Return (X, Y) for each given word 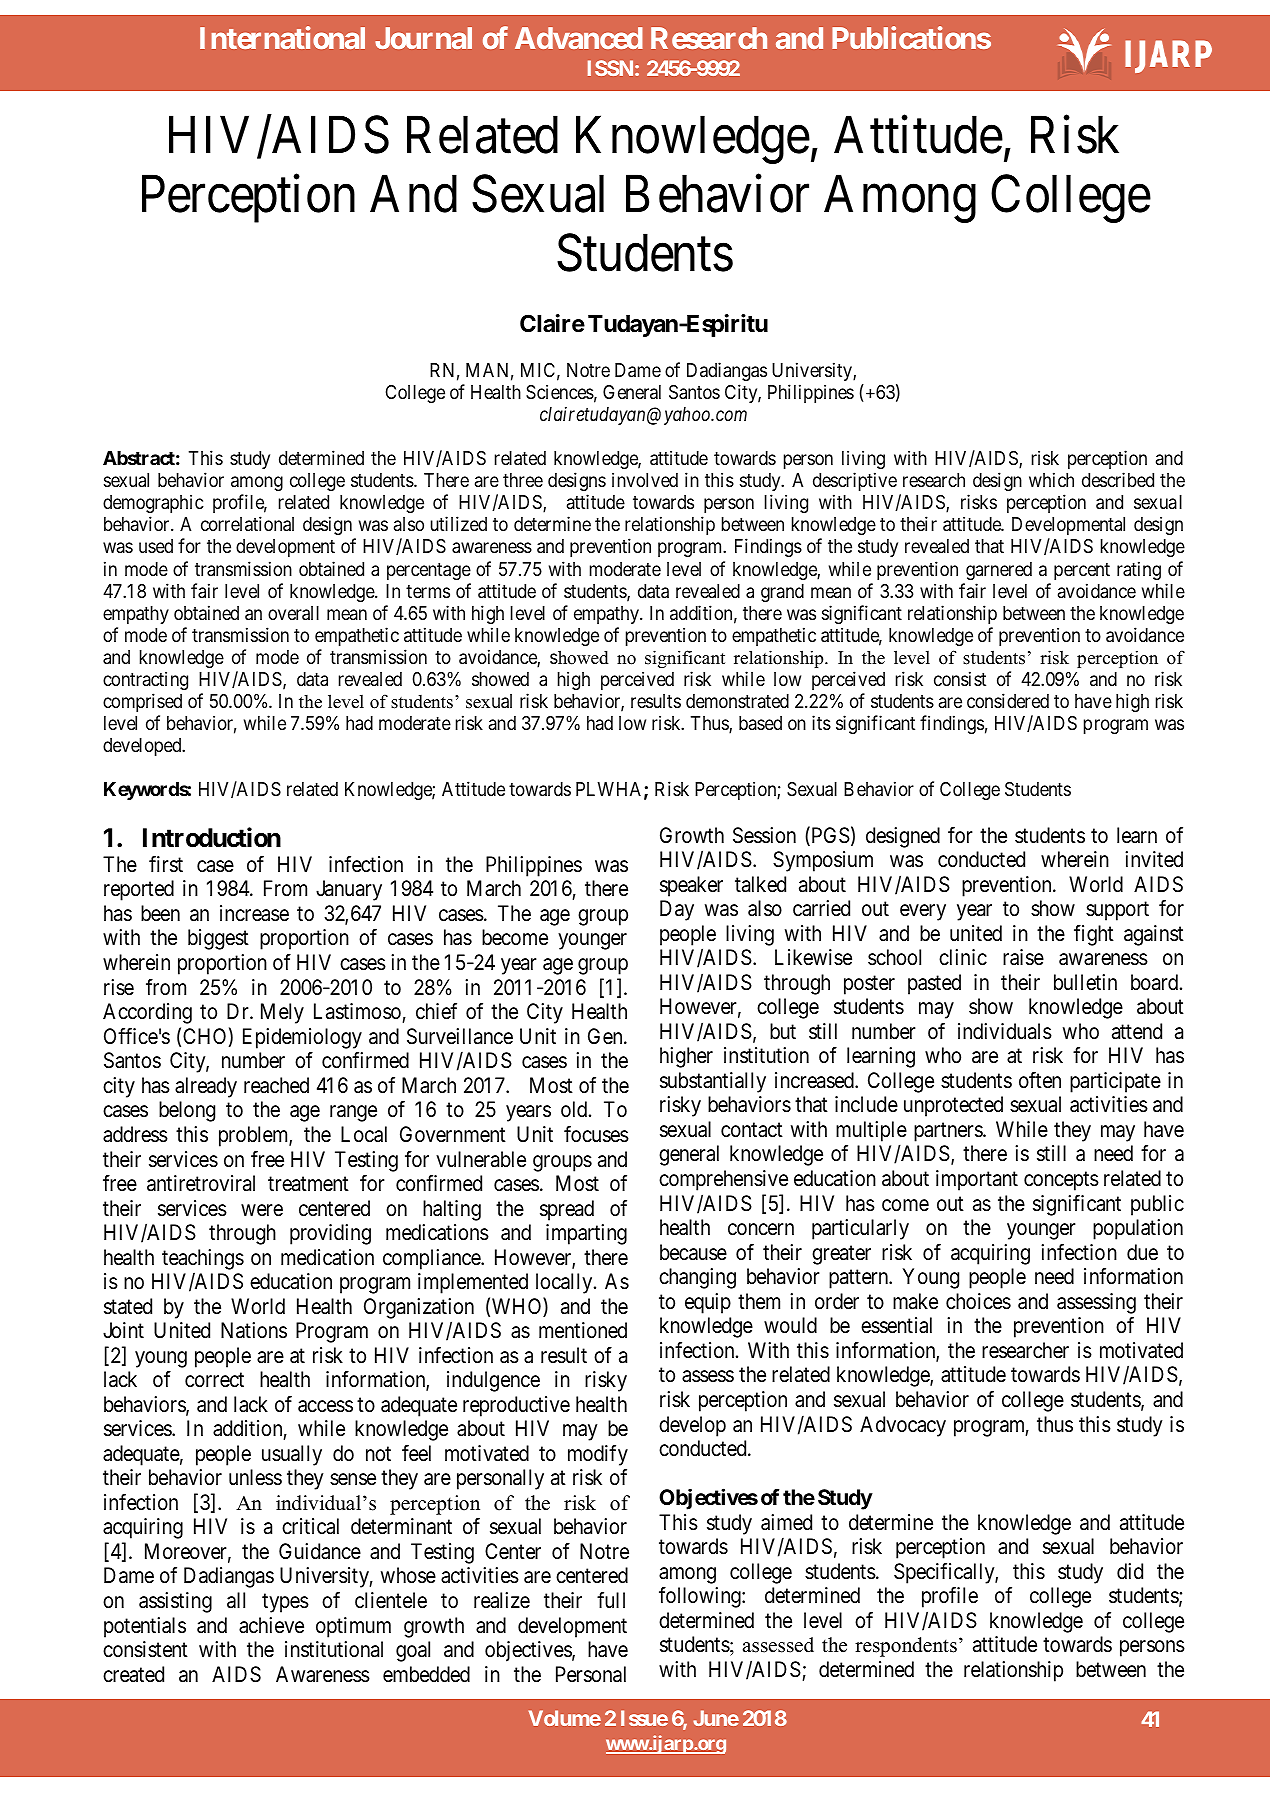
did (1130, 1571)
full (611, 1600)
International (282, 38)
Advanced (579, 38)
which (1051, 479)
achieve (271, 1625)
